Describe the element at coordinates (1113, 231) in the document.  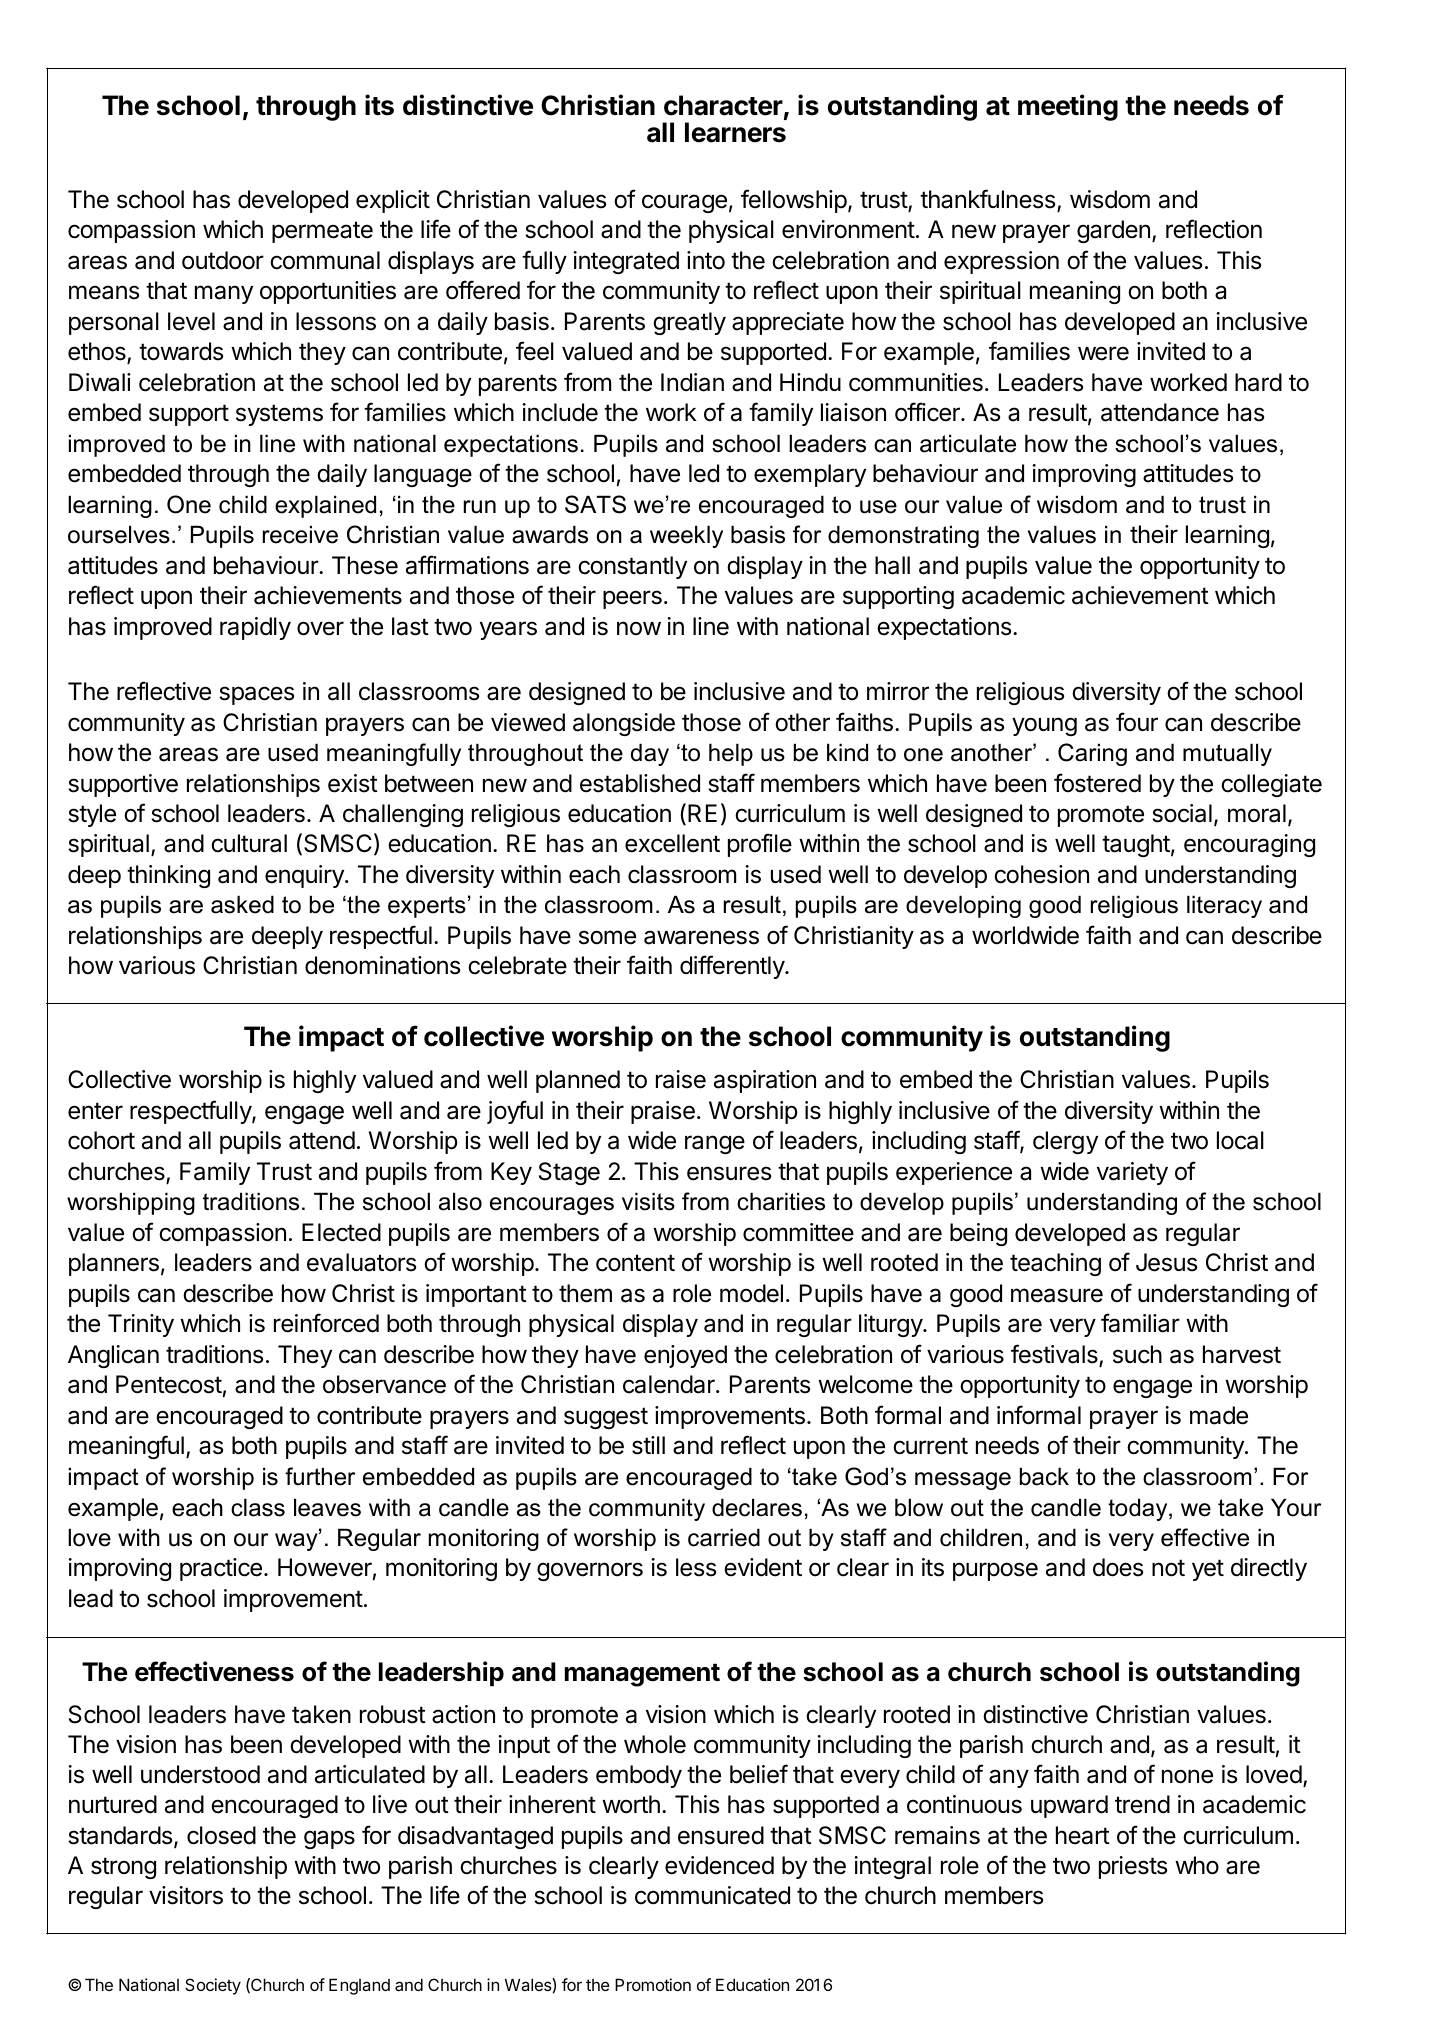
I see `garden` at that location.
